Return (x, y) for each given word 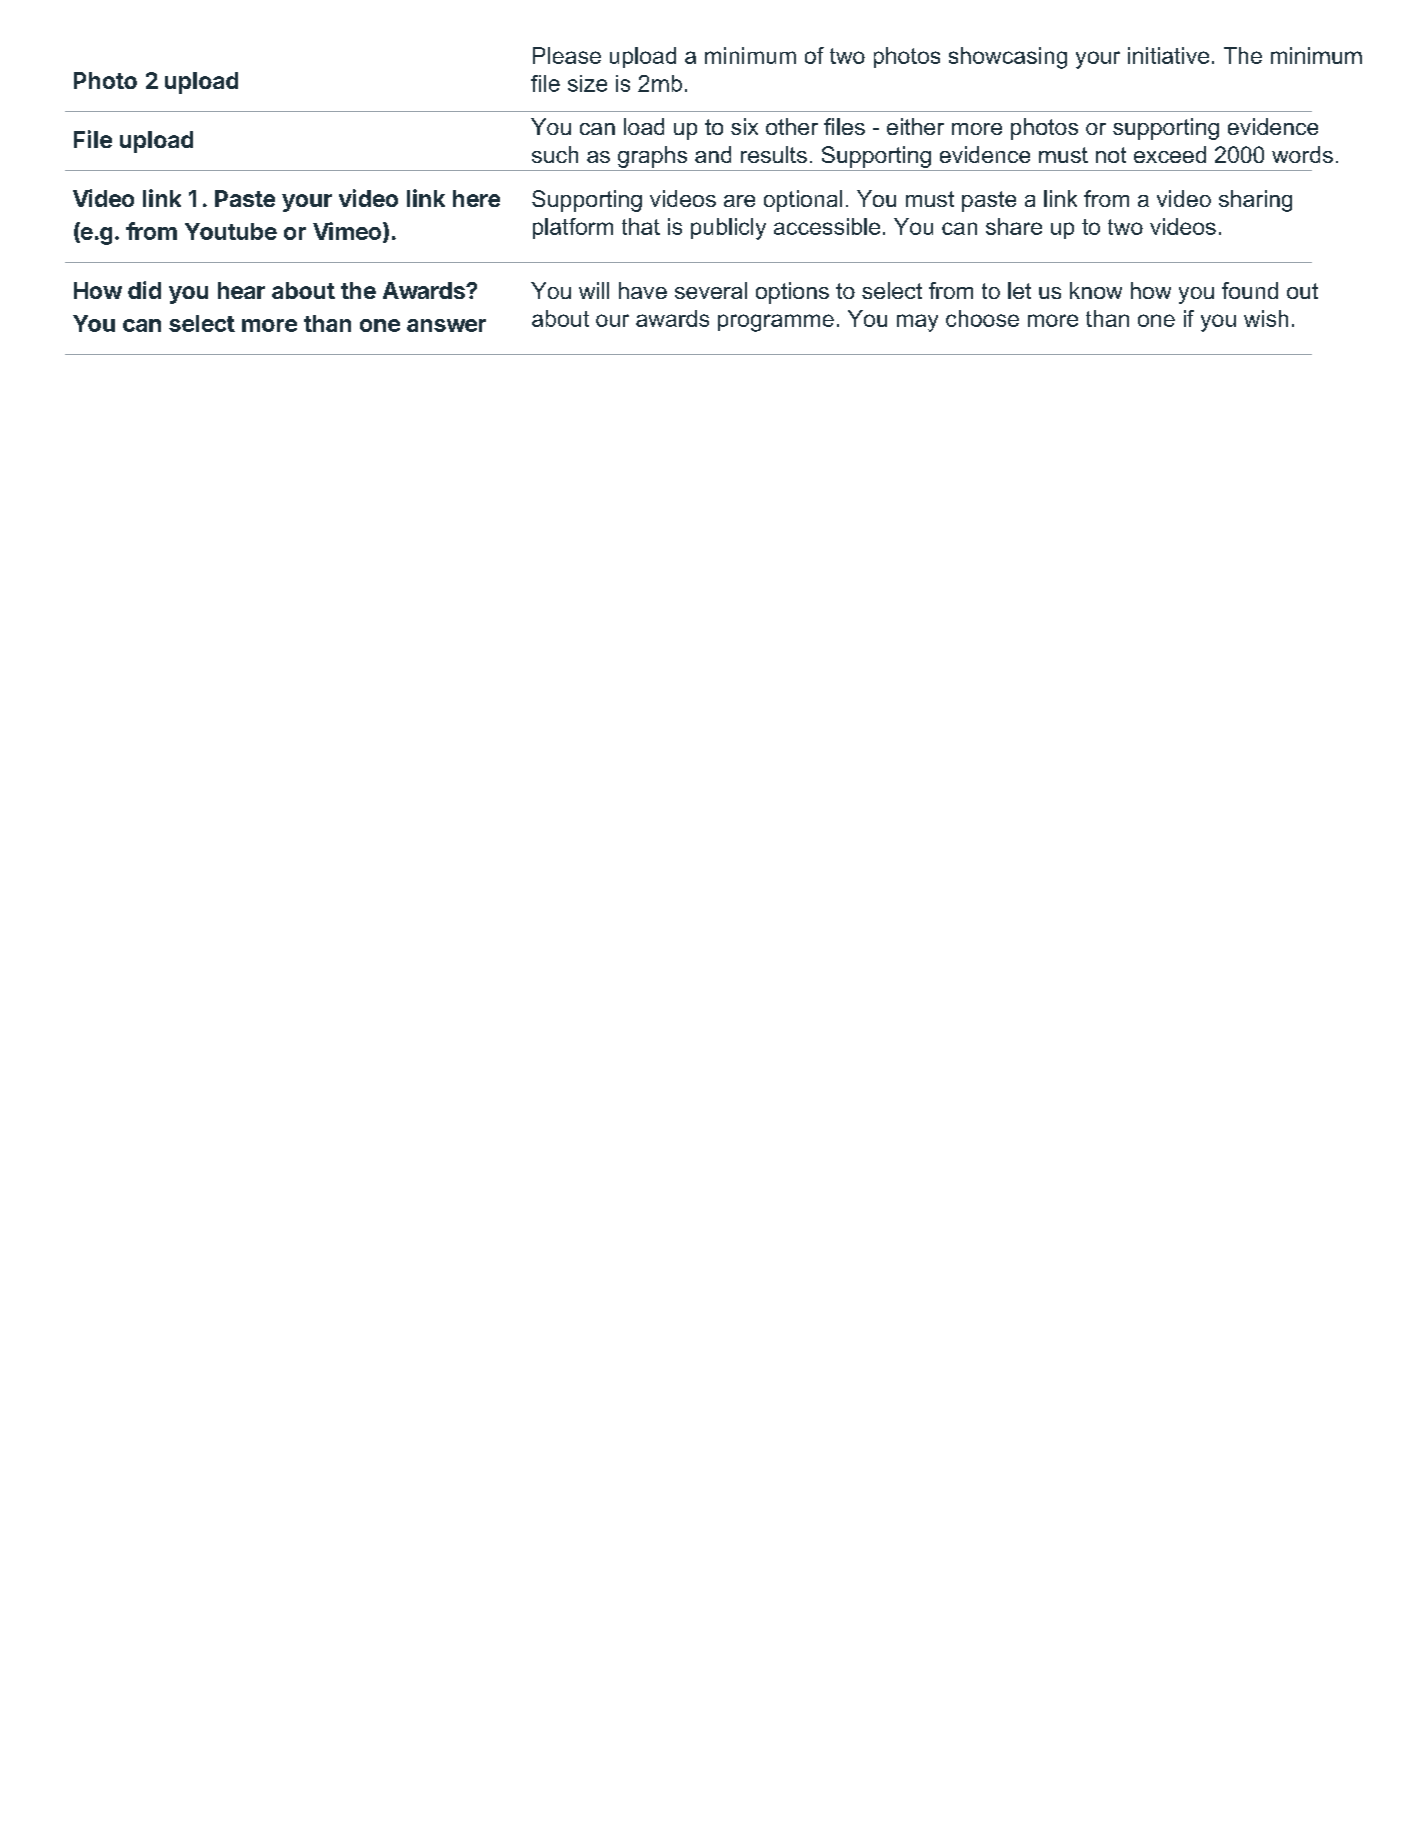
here (476, 198)
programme (776, 323)
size (587, 83)
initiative (1168, 55)
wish (1266, 318)
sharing (1255, 201)
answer (446, 325)
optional (803, 201)
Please (567, 55)
